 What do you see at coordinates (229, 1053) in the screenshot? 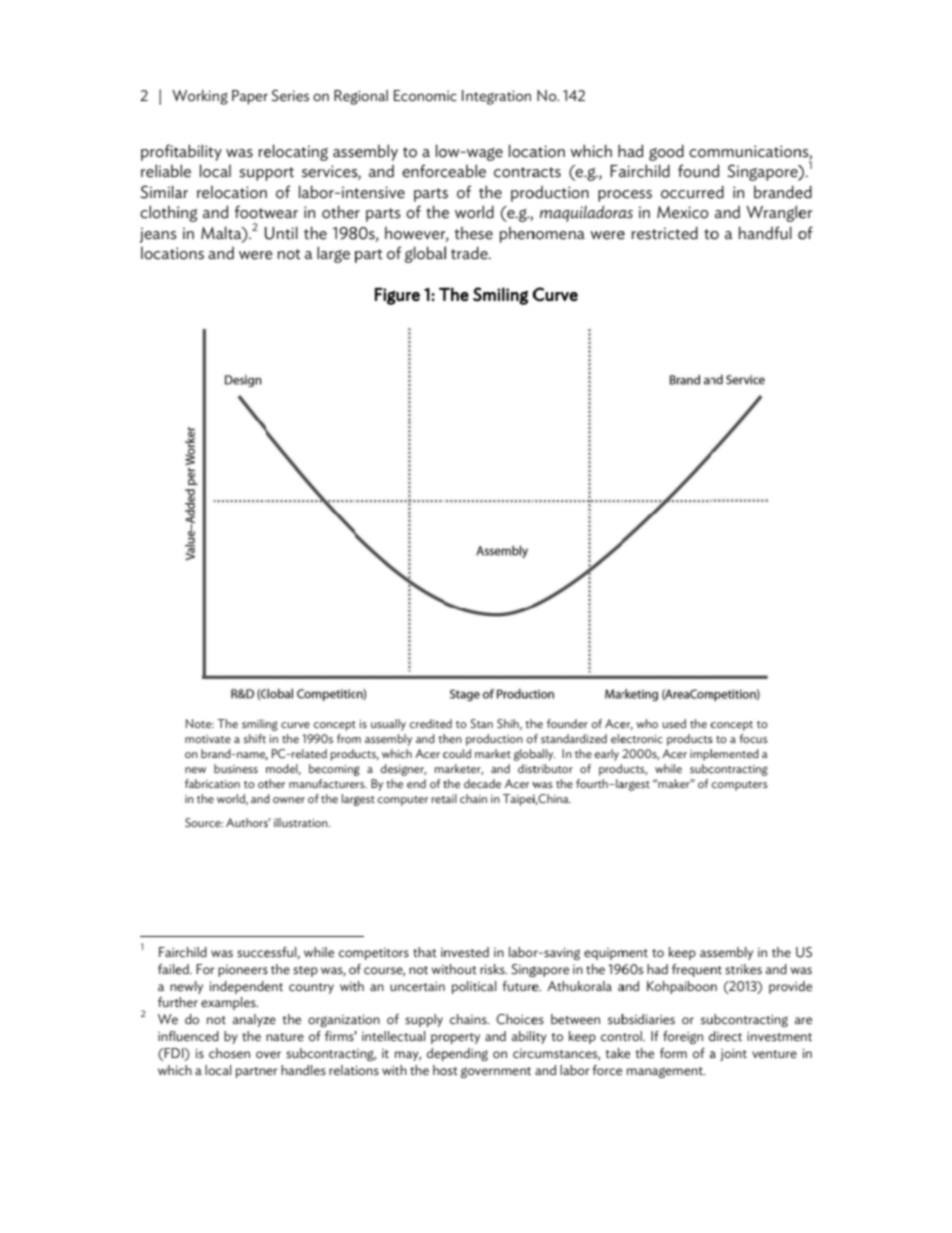
I see `chosen` at bounding box center [229, 1053].
